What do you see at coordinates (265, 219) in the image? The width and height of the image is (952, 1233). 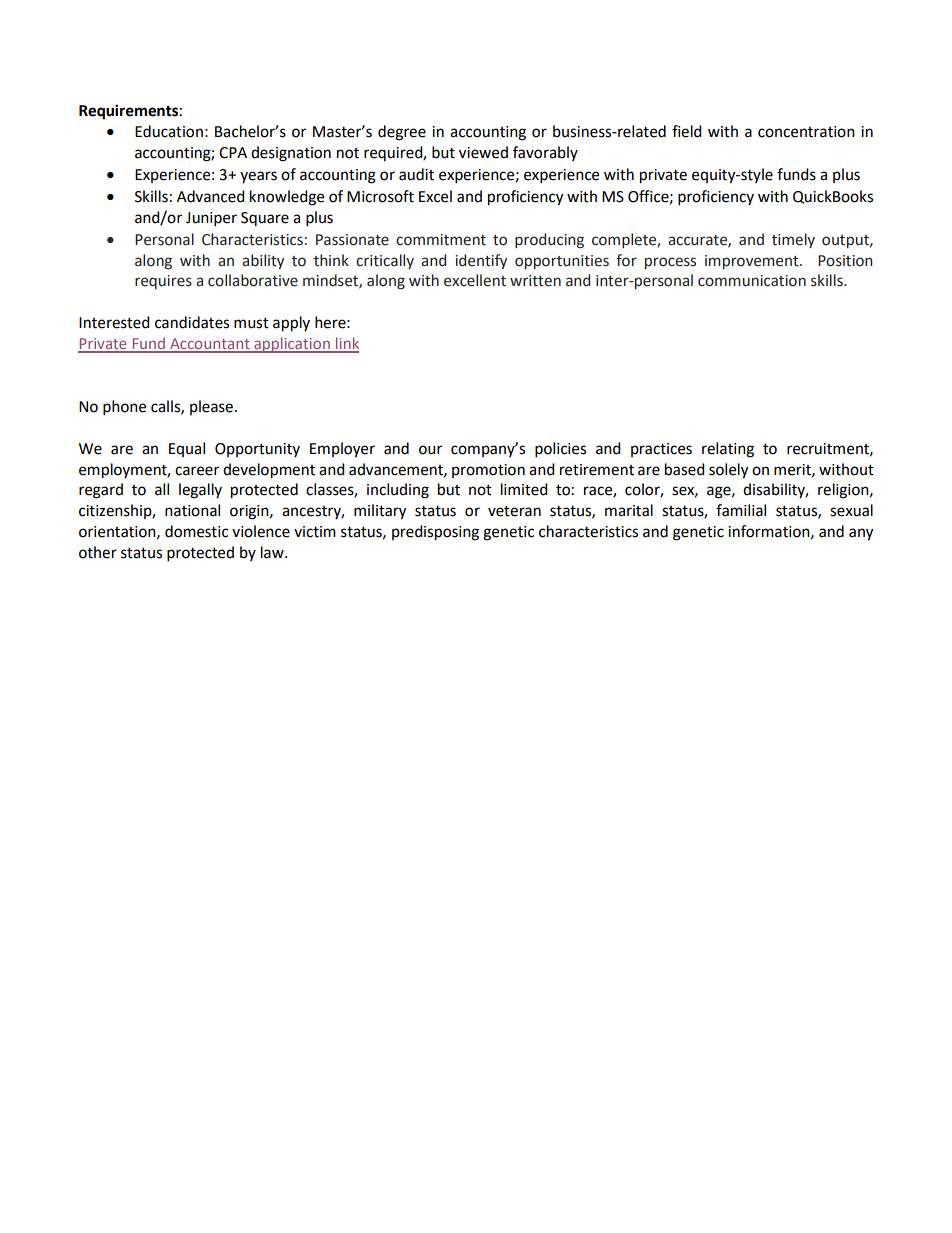 I see `Square` at bounding box center [265, 219].
